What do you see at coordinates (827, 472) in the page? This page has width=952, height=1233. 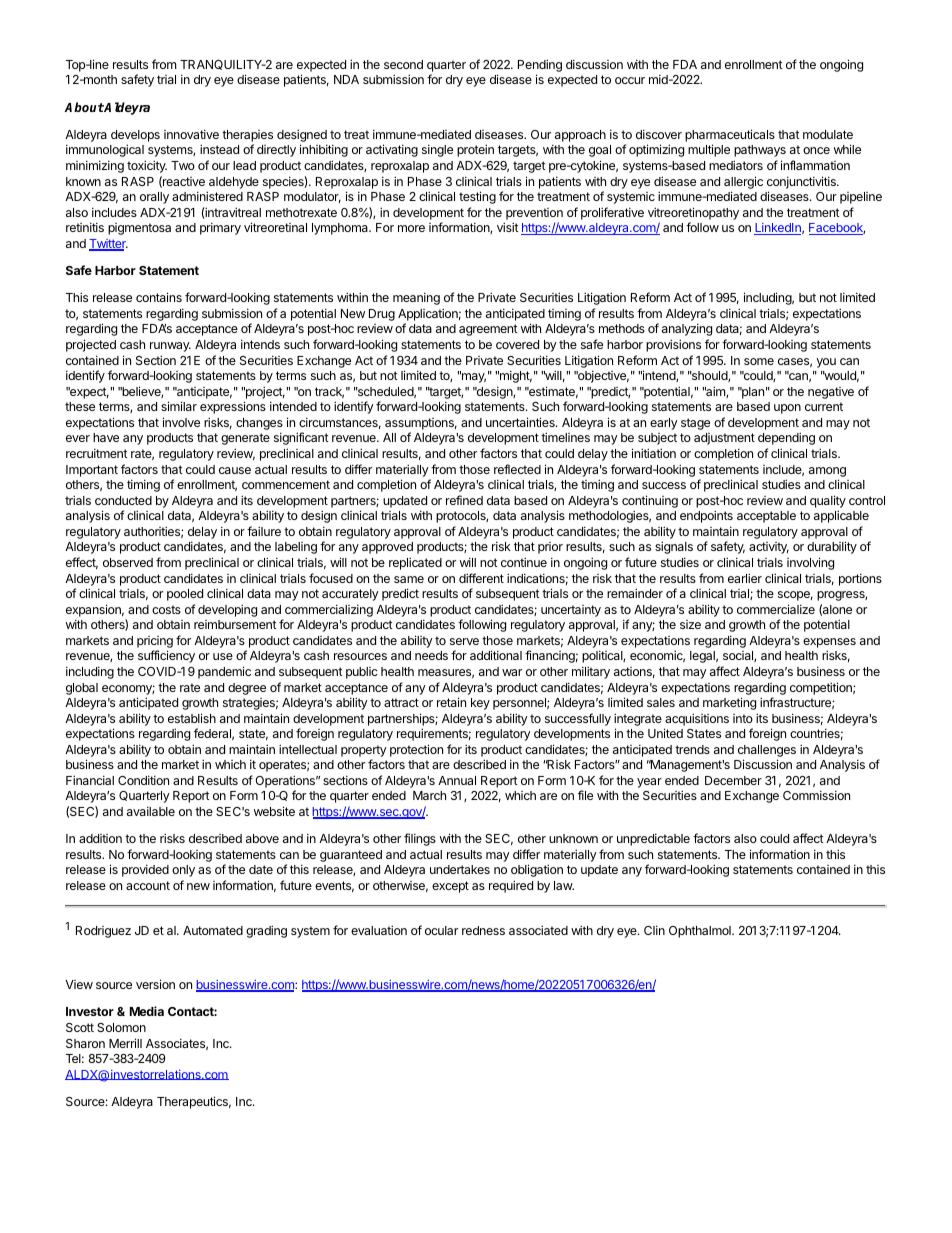 I see `among` at bounding box center [827, 472].
